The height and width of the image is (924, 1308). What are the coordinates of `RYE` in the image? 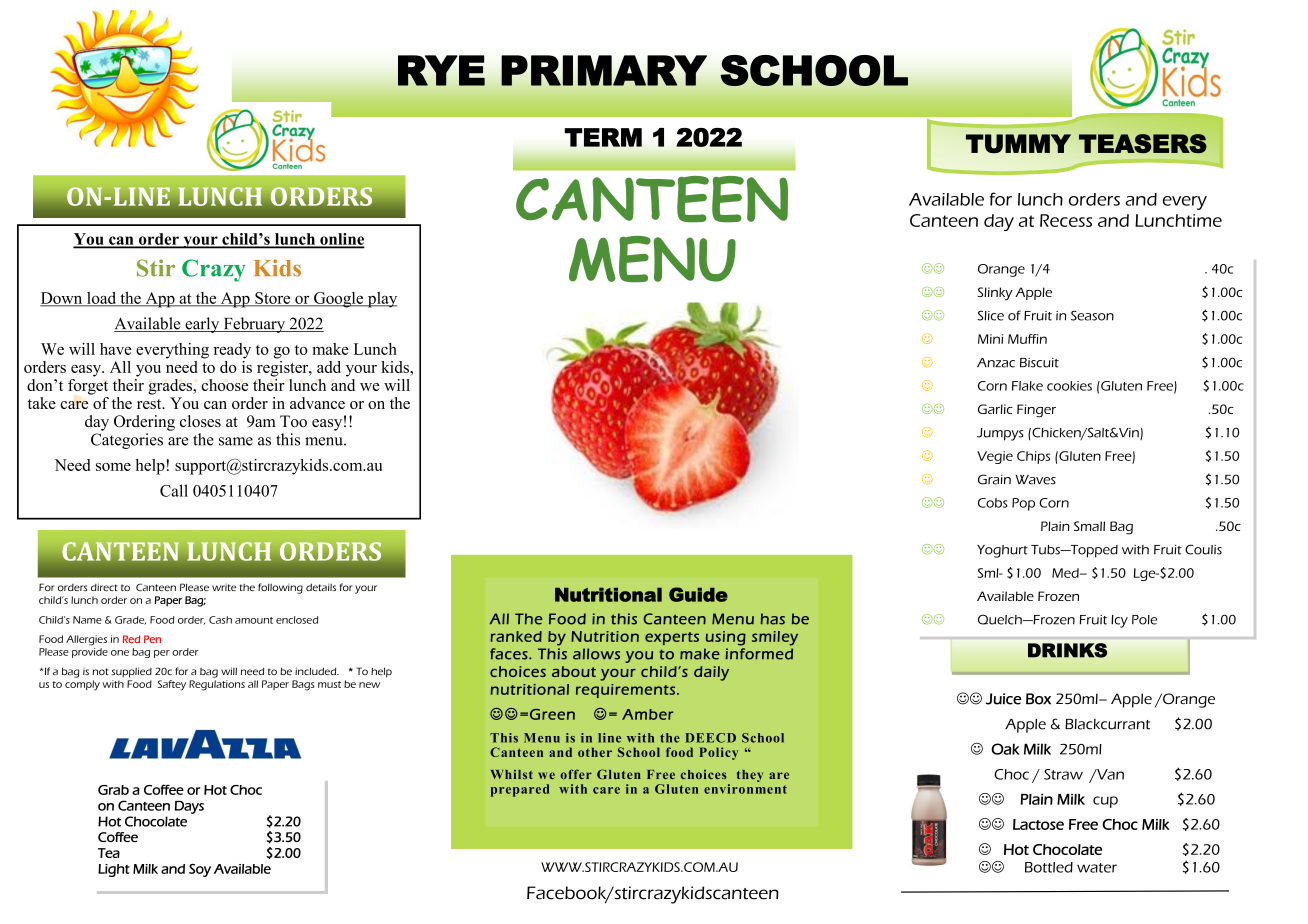 It's located at (441, 70).
